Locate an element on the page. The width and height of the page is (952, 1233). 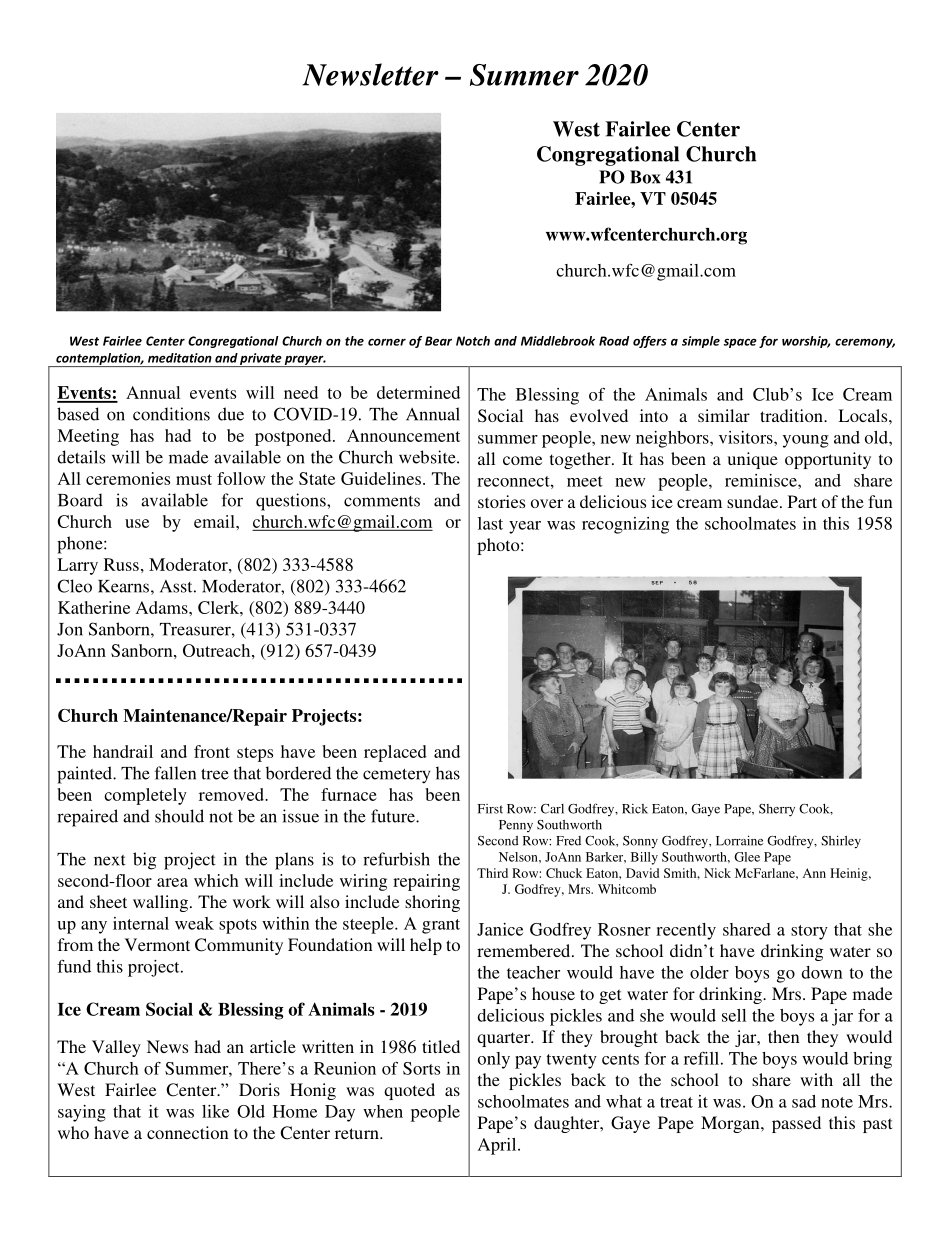
connection is located at coordinates (188, 1132).
